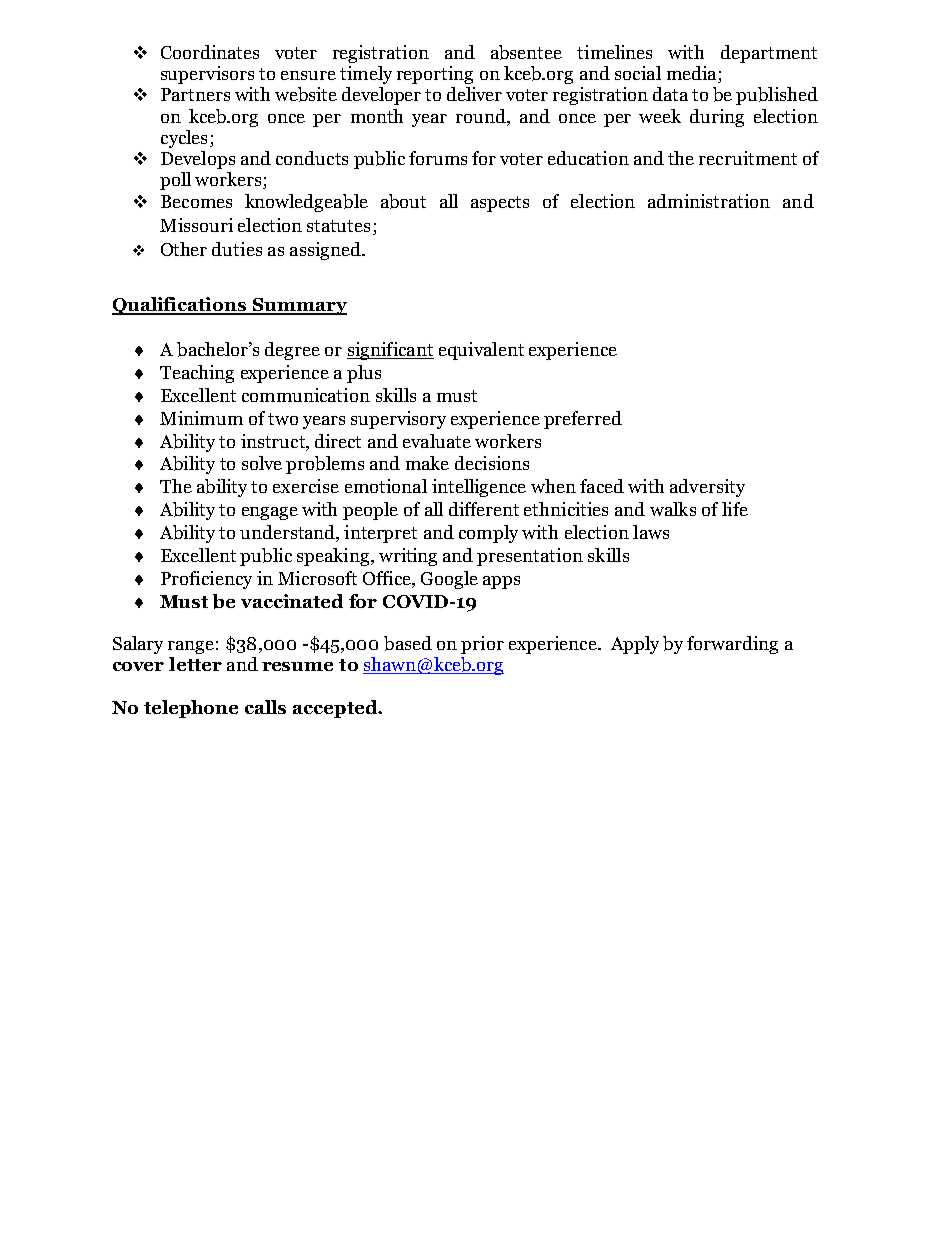  What do you see at coordinates (435, 75) in the document?
I see `reporting` at bounding box center [435, 75].
